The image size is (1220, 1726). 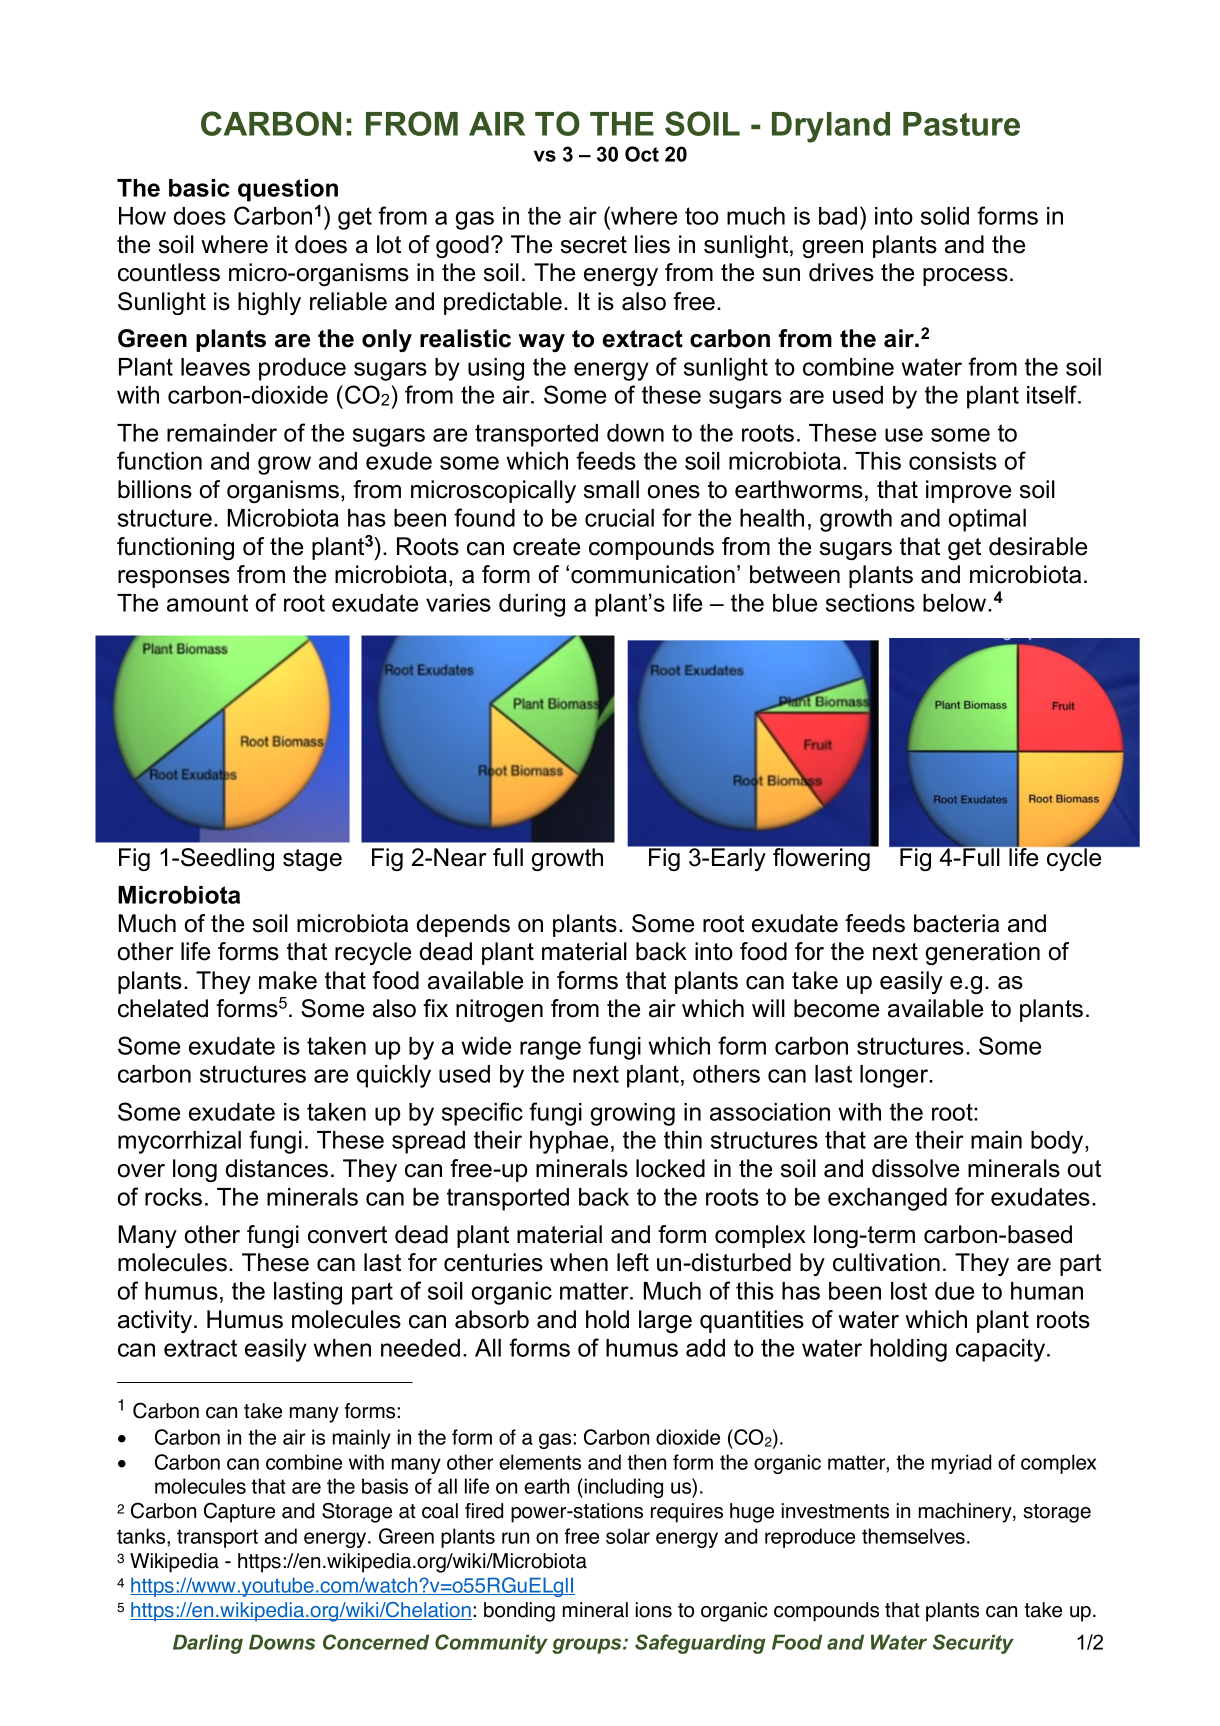 I want to click on Darling, so click(x=208, y=1644).
